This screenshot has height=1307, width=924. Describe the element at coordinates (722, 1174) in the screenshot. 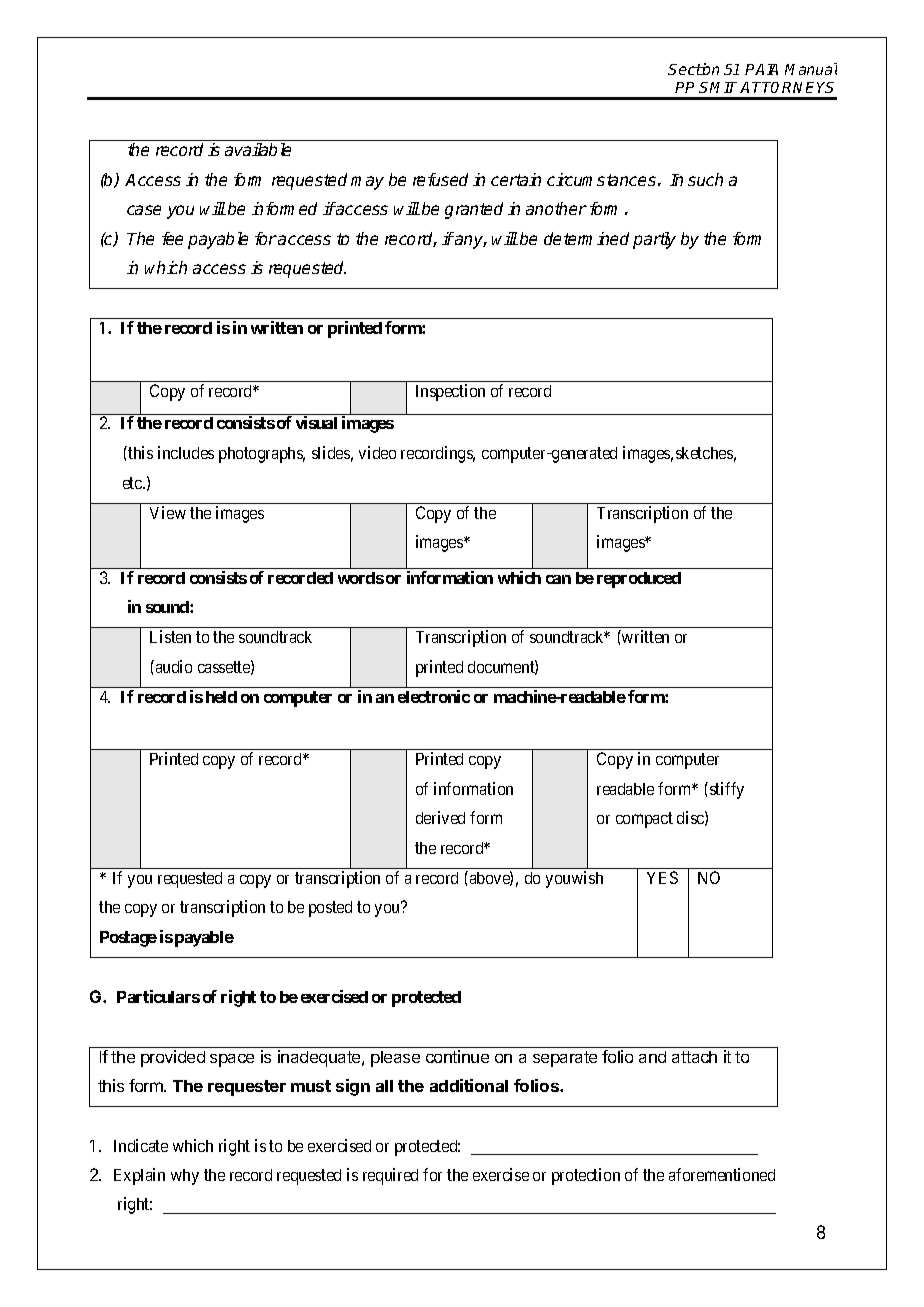

I see `aforementioned` at that location.
